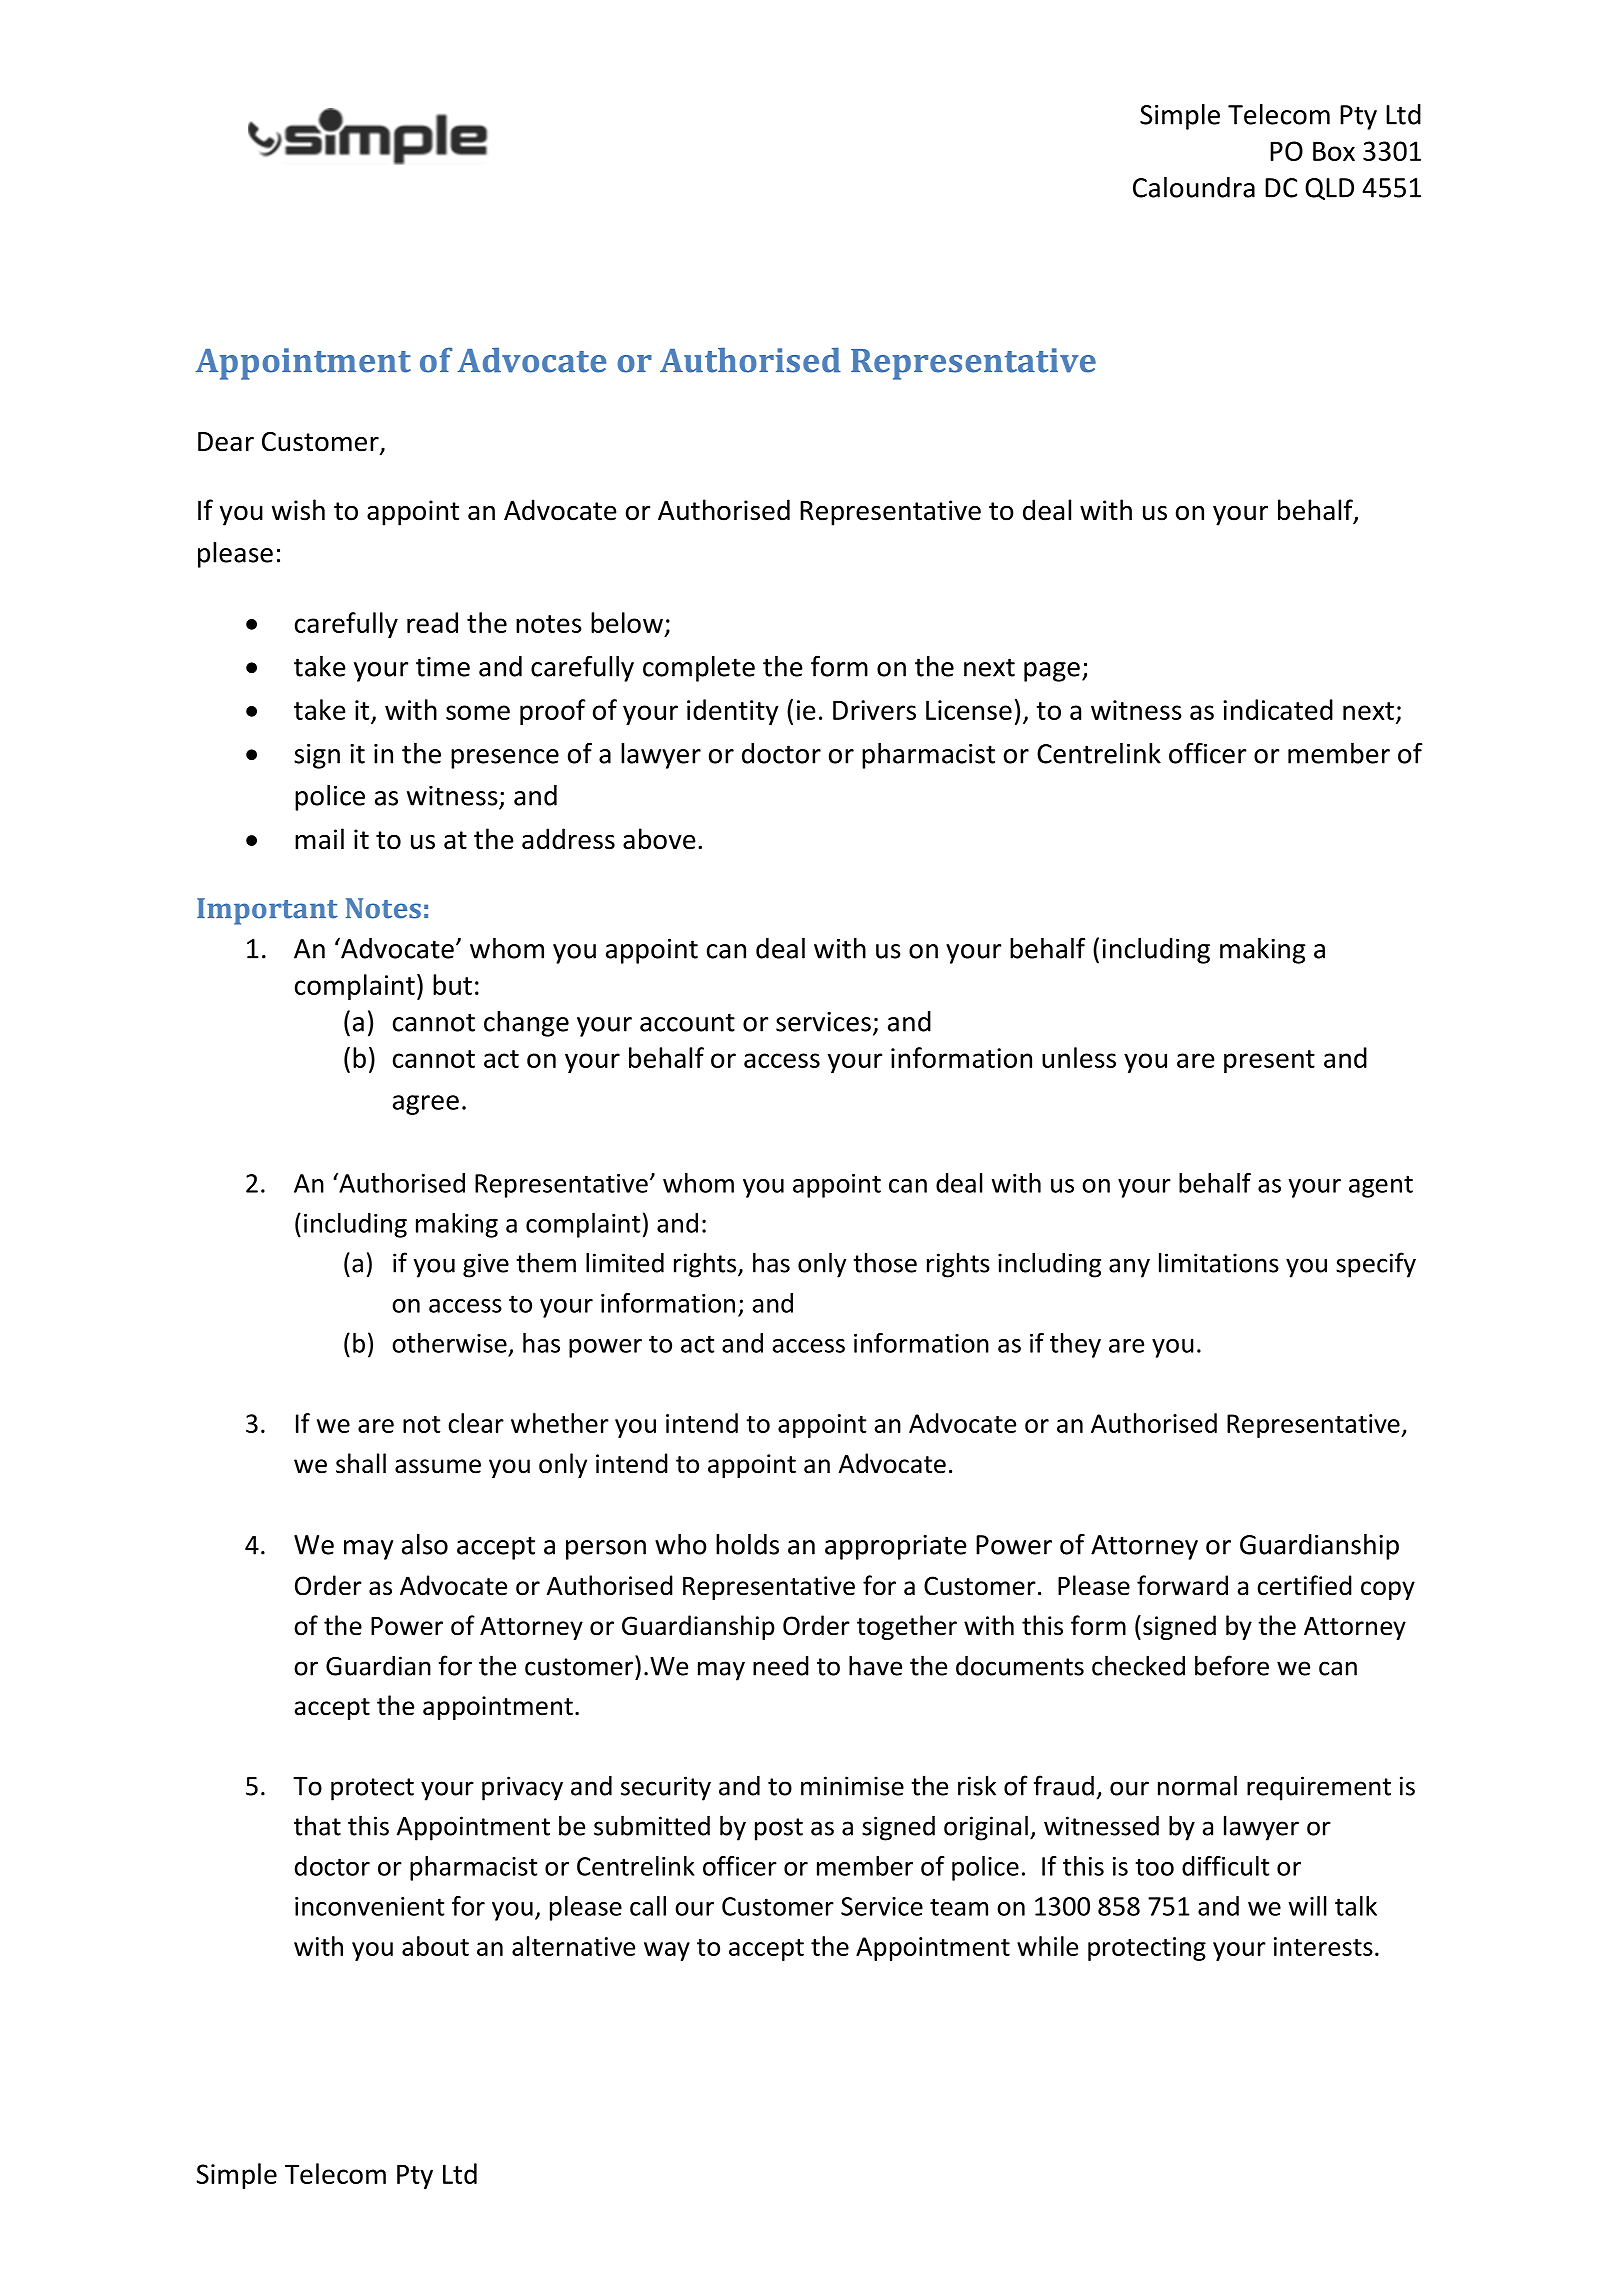  Describe the element at coordinates (426, 1105) in the screenshot. I see `agree` at that location.
